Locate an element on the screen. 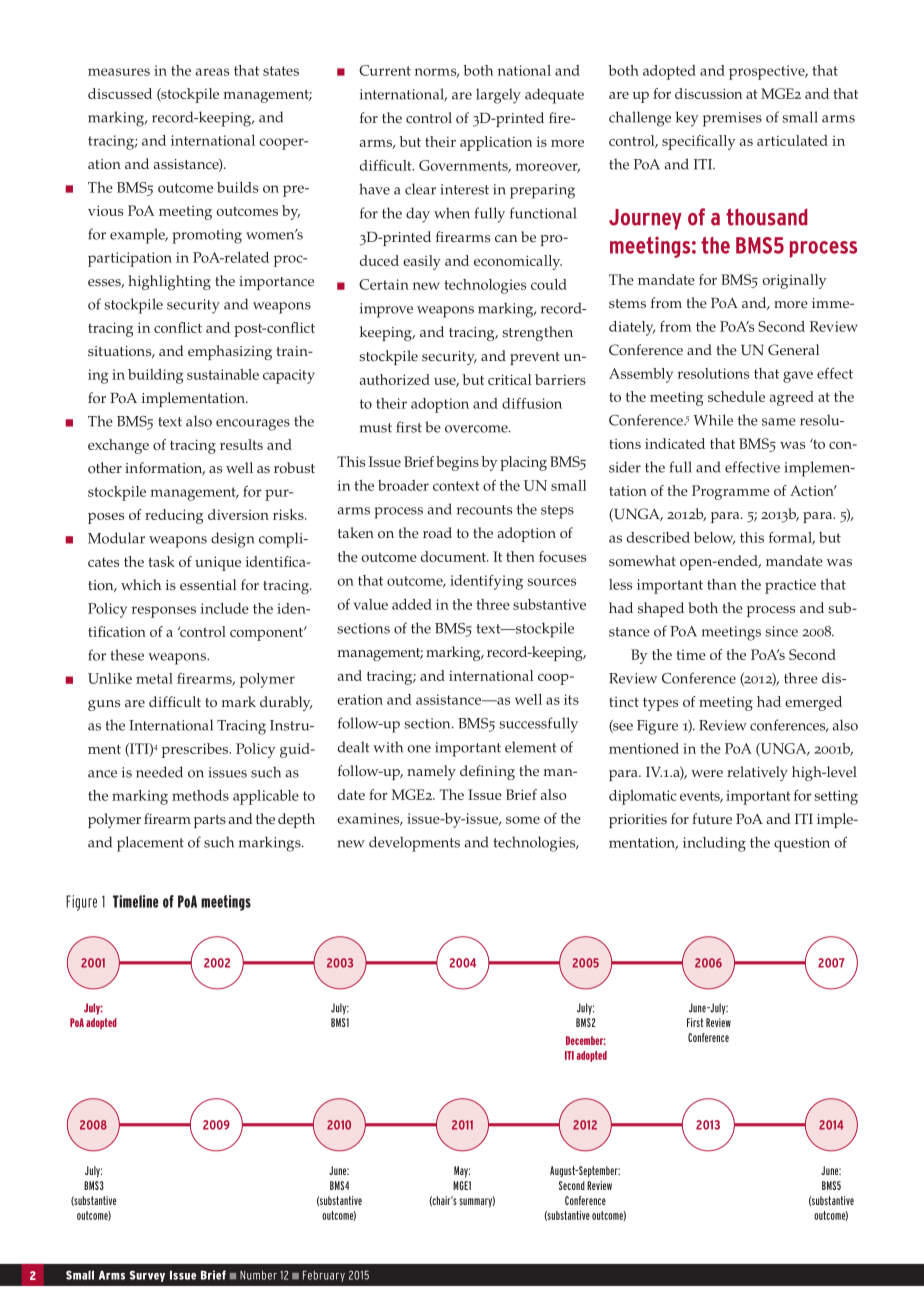  defining is located at coordinates (487, 772).
